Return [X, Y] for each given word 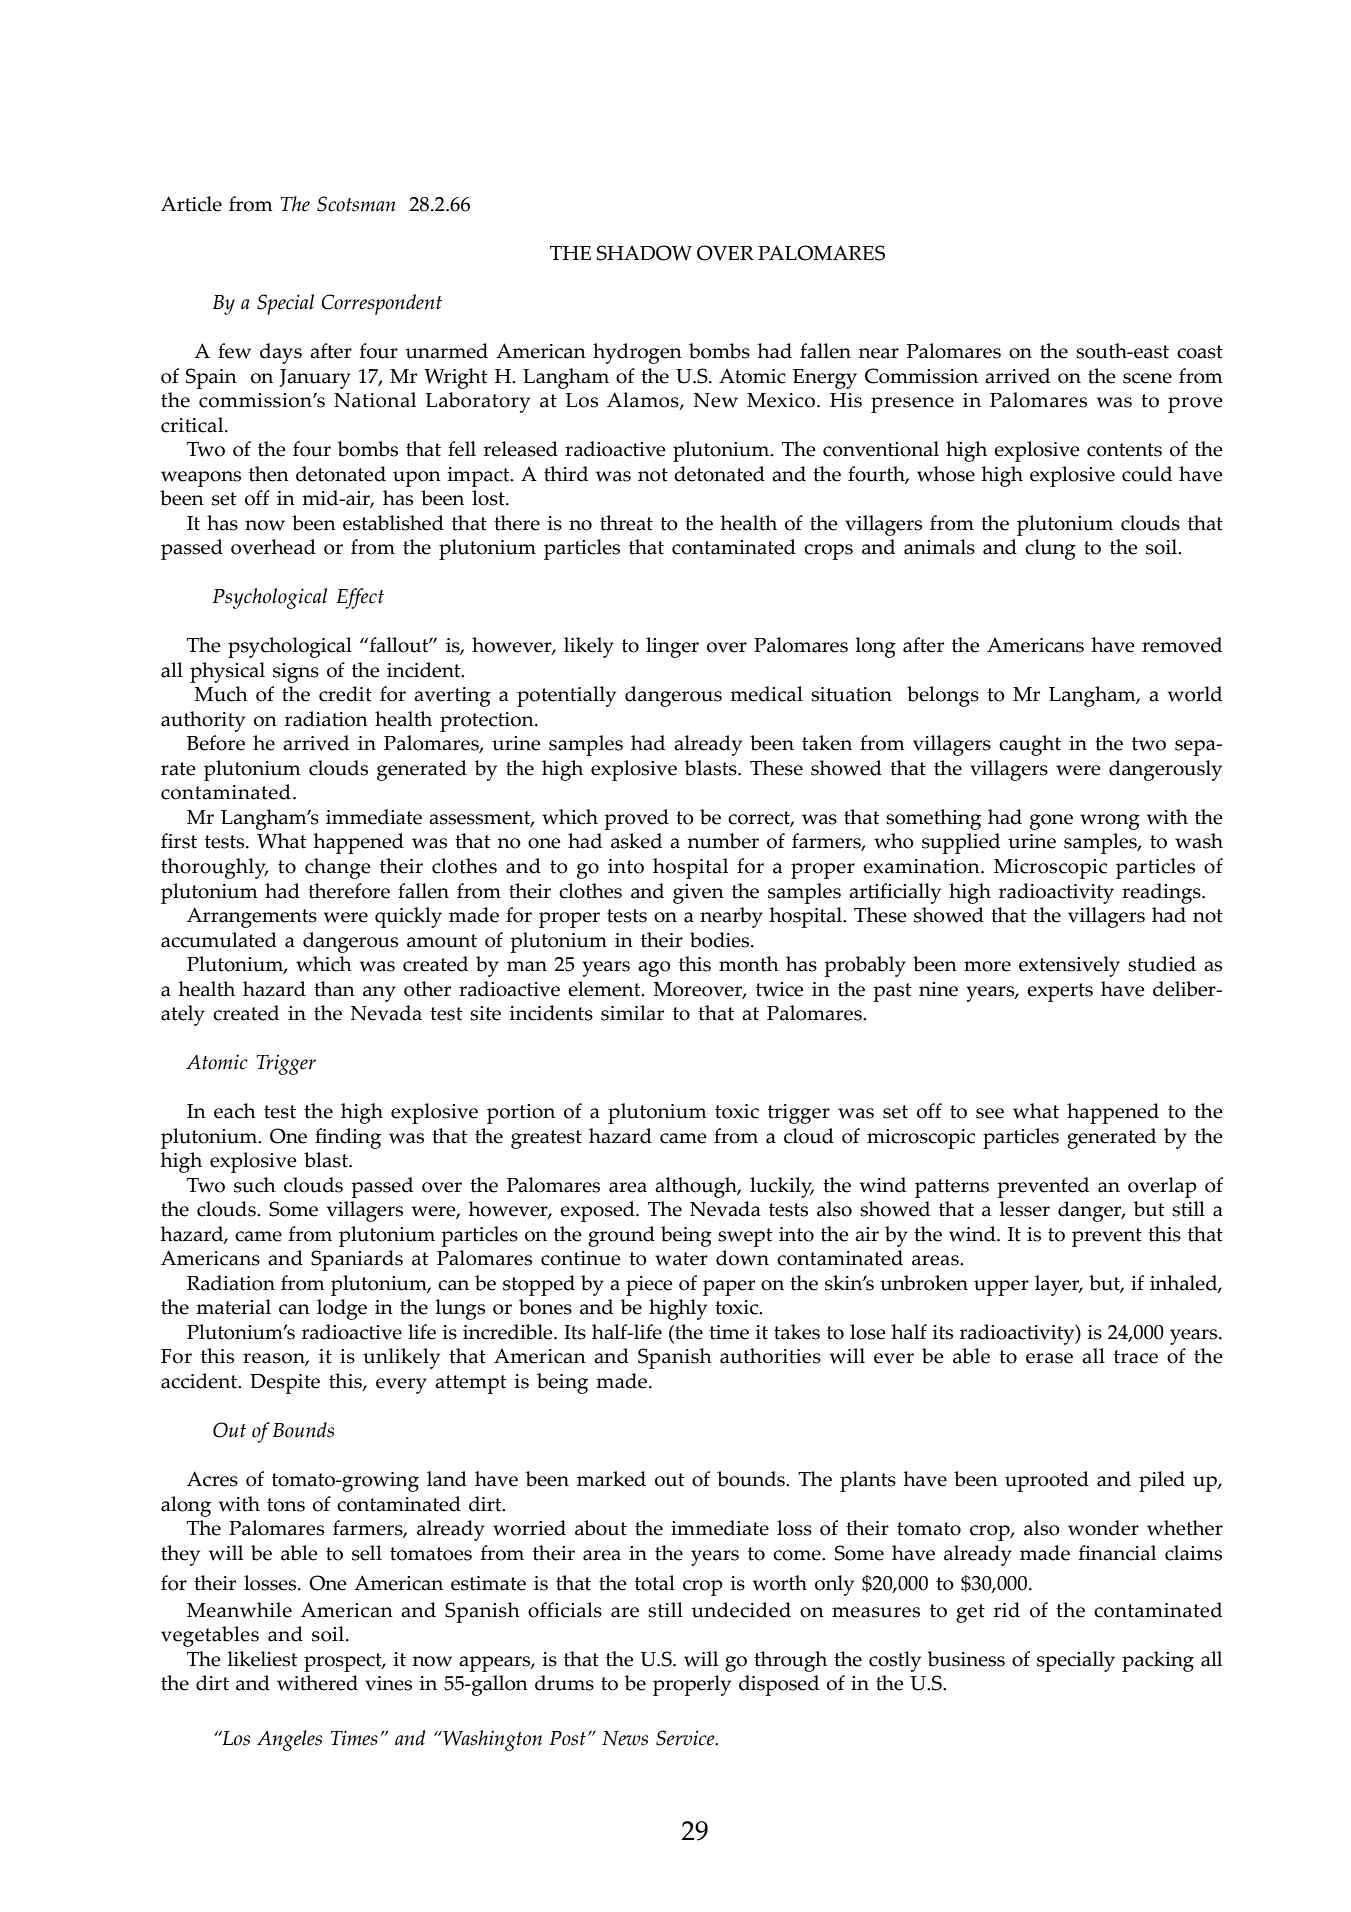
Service [686, 1738]
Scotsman [356, 204]
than [334, 989]
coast [1200, 352]
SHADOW [644, 253]
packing [1158, 1661]
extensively [1069, 966]
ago [654, 969]
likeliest [262, 1659]
